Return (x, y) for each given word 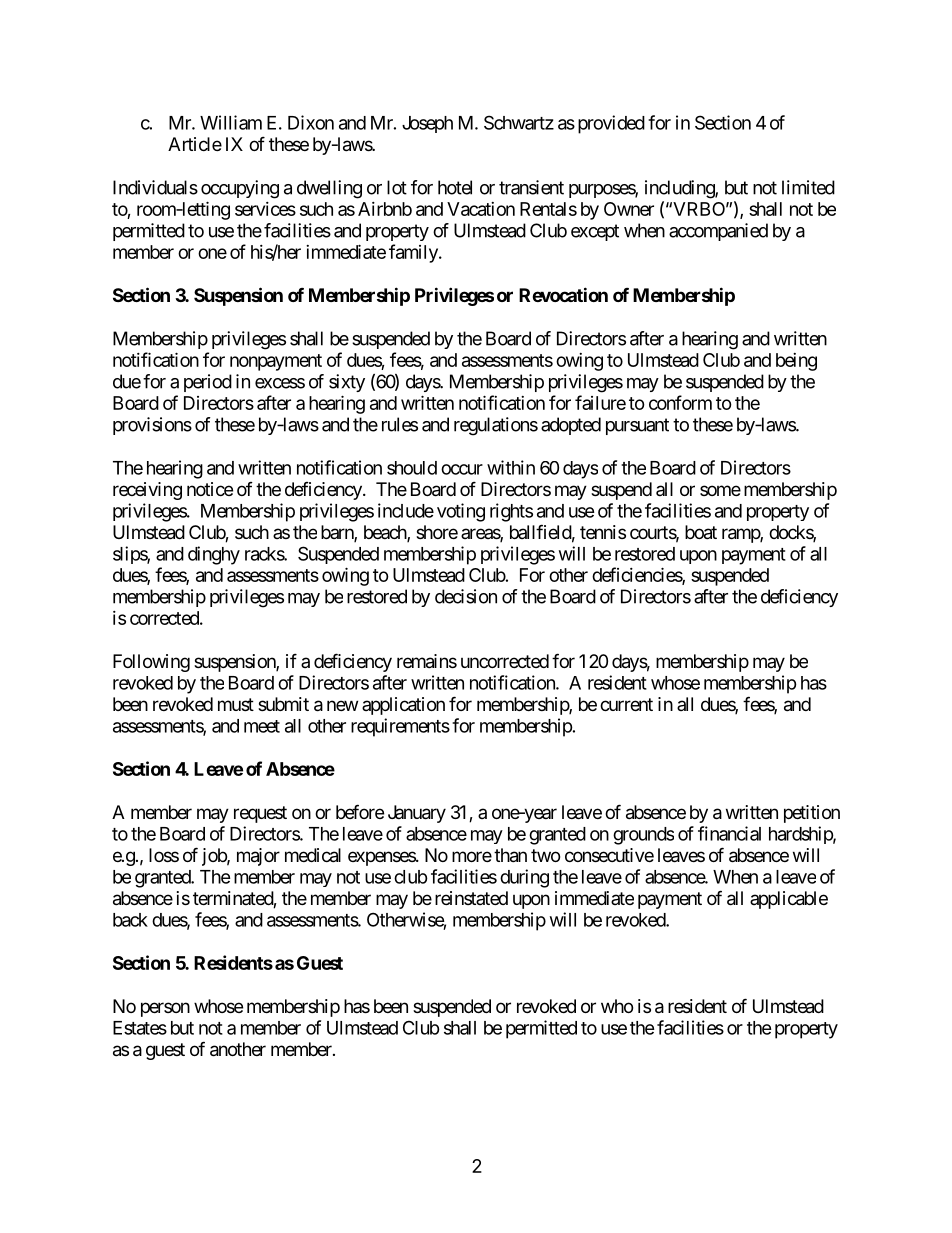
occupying (240, 189)
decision (466, 596)
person (165, 1009)
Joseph (427, 124)
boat (701, 532)
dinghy (214, 555)
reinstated (471, 898)
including (680, 189)
